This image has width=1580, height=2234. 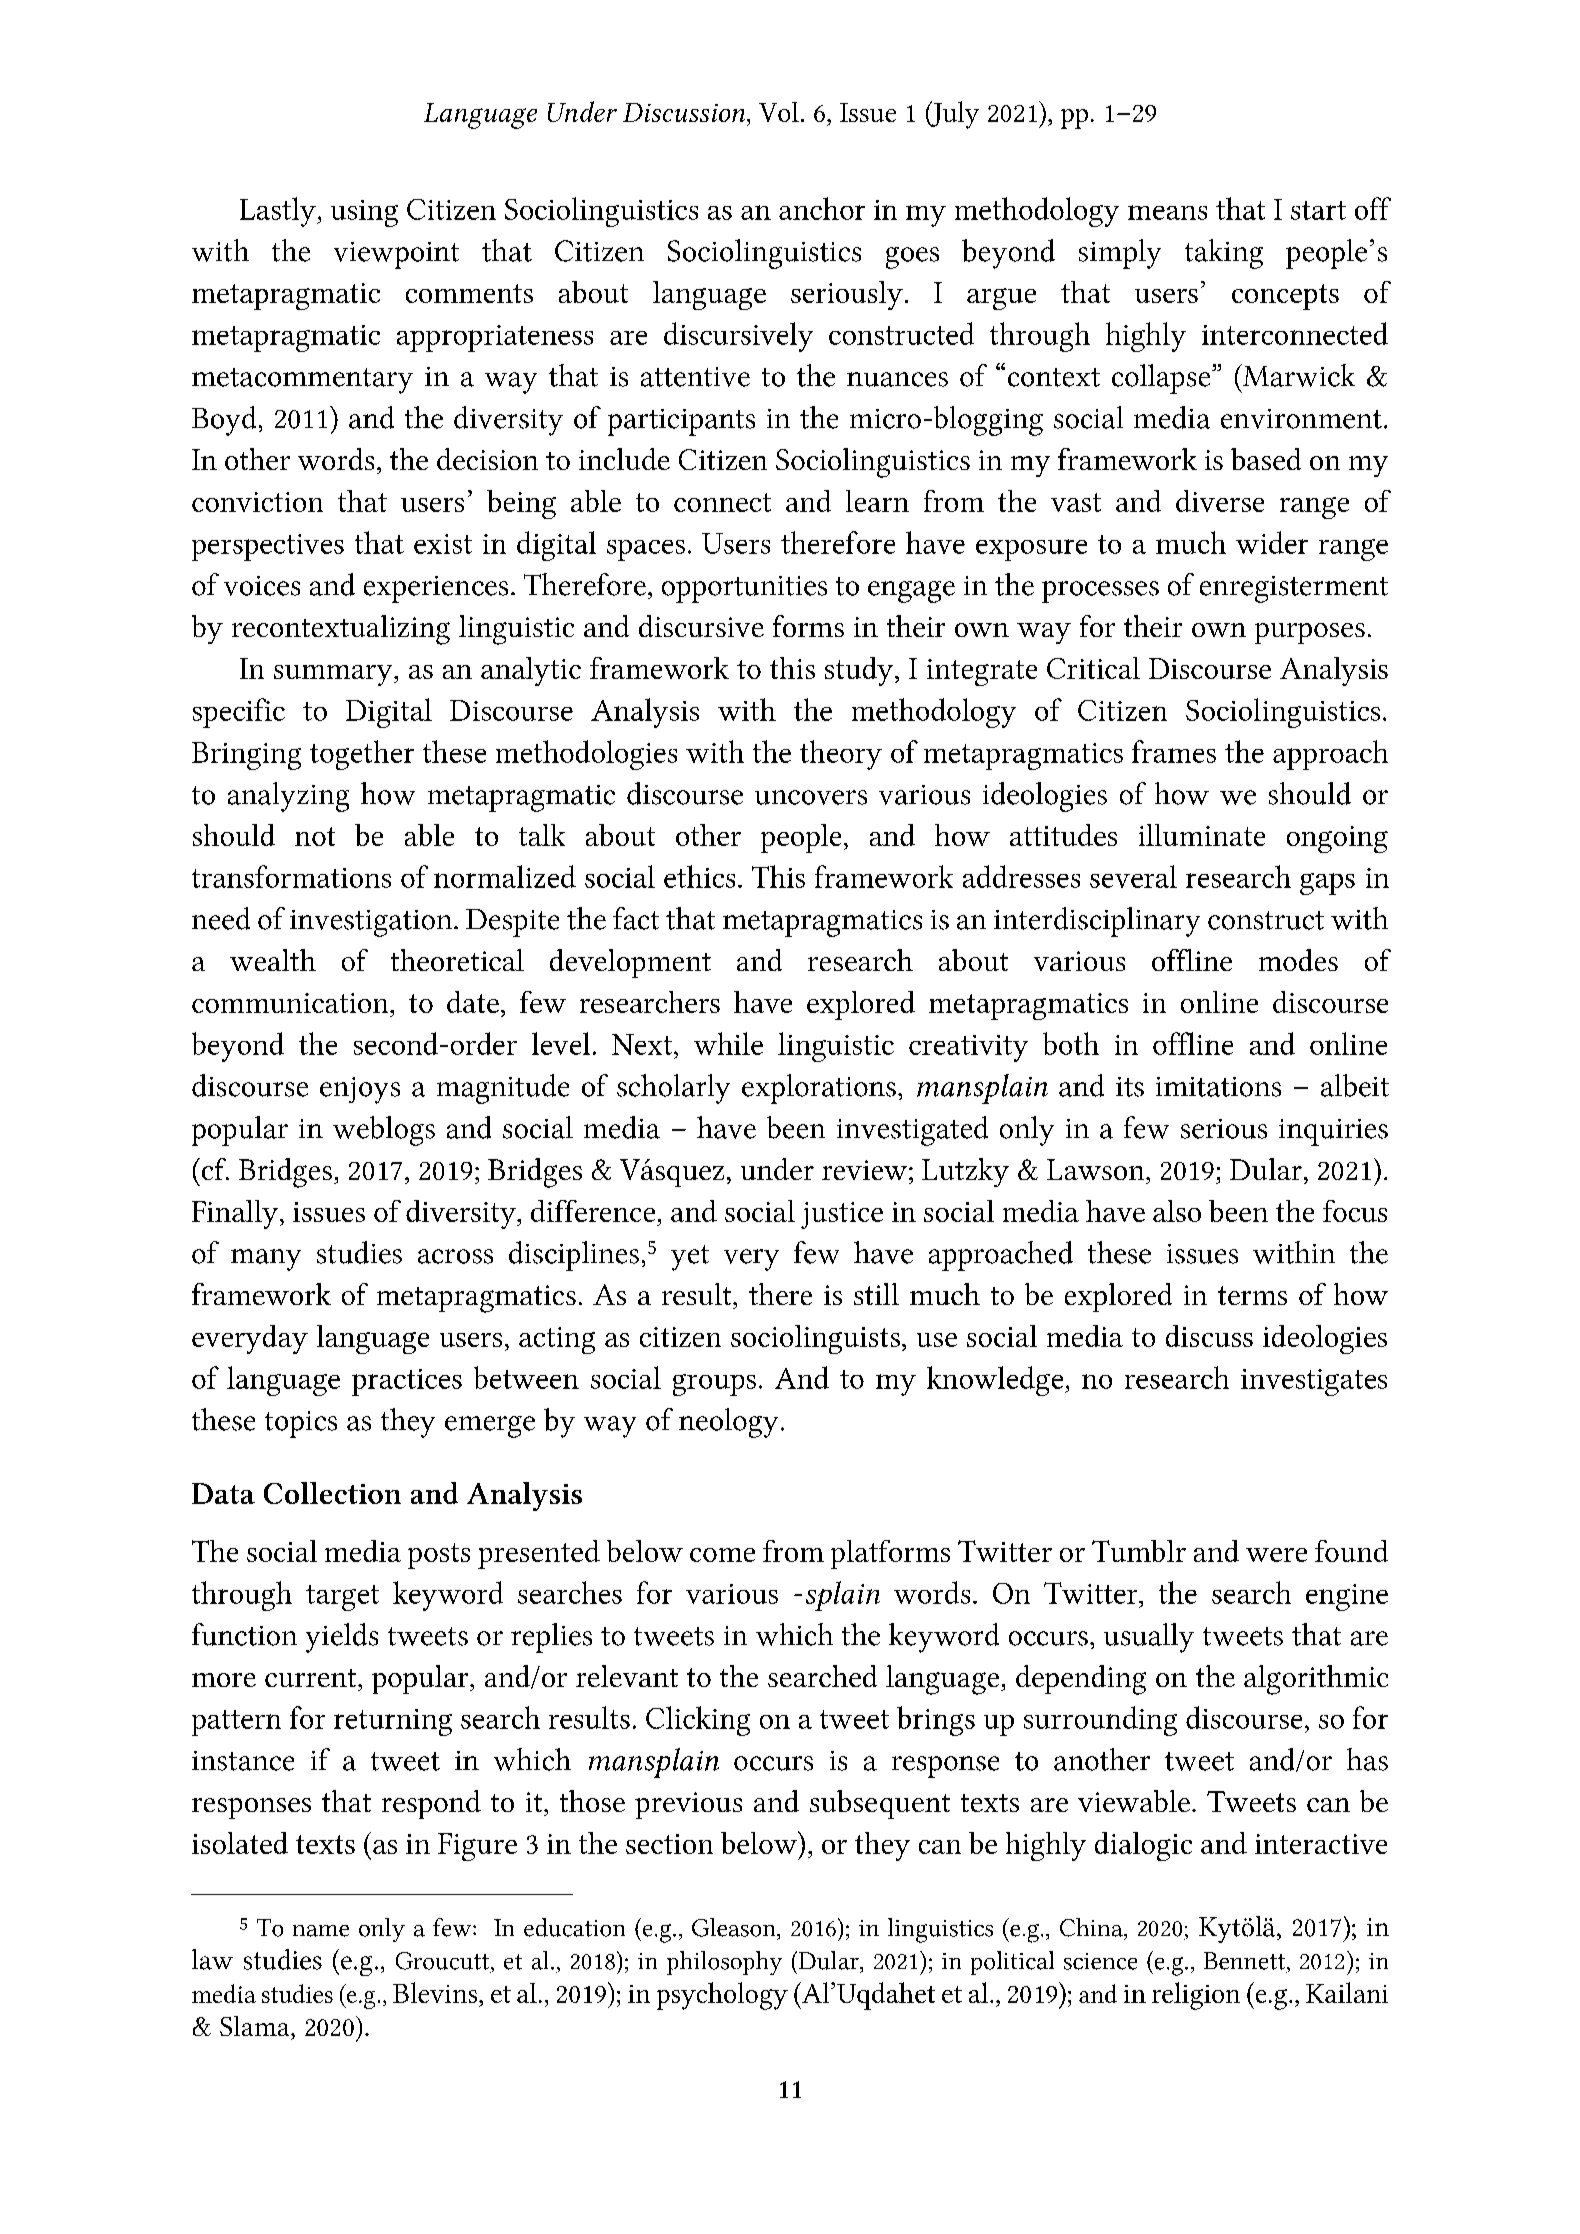 I want to click on means, so click(x=1167, y=212).
